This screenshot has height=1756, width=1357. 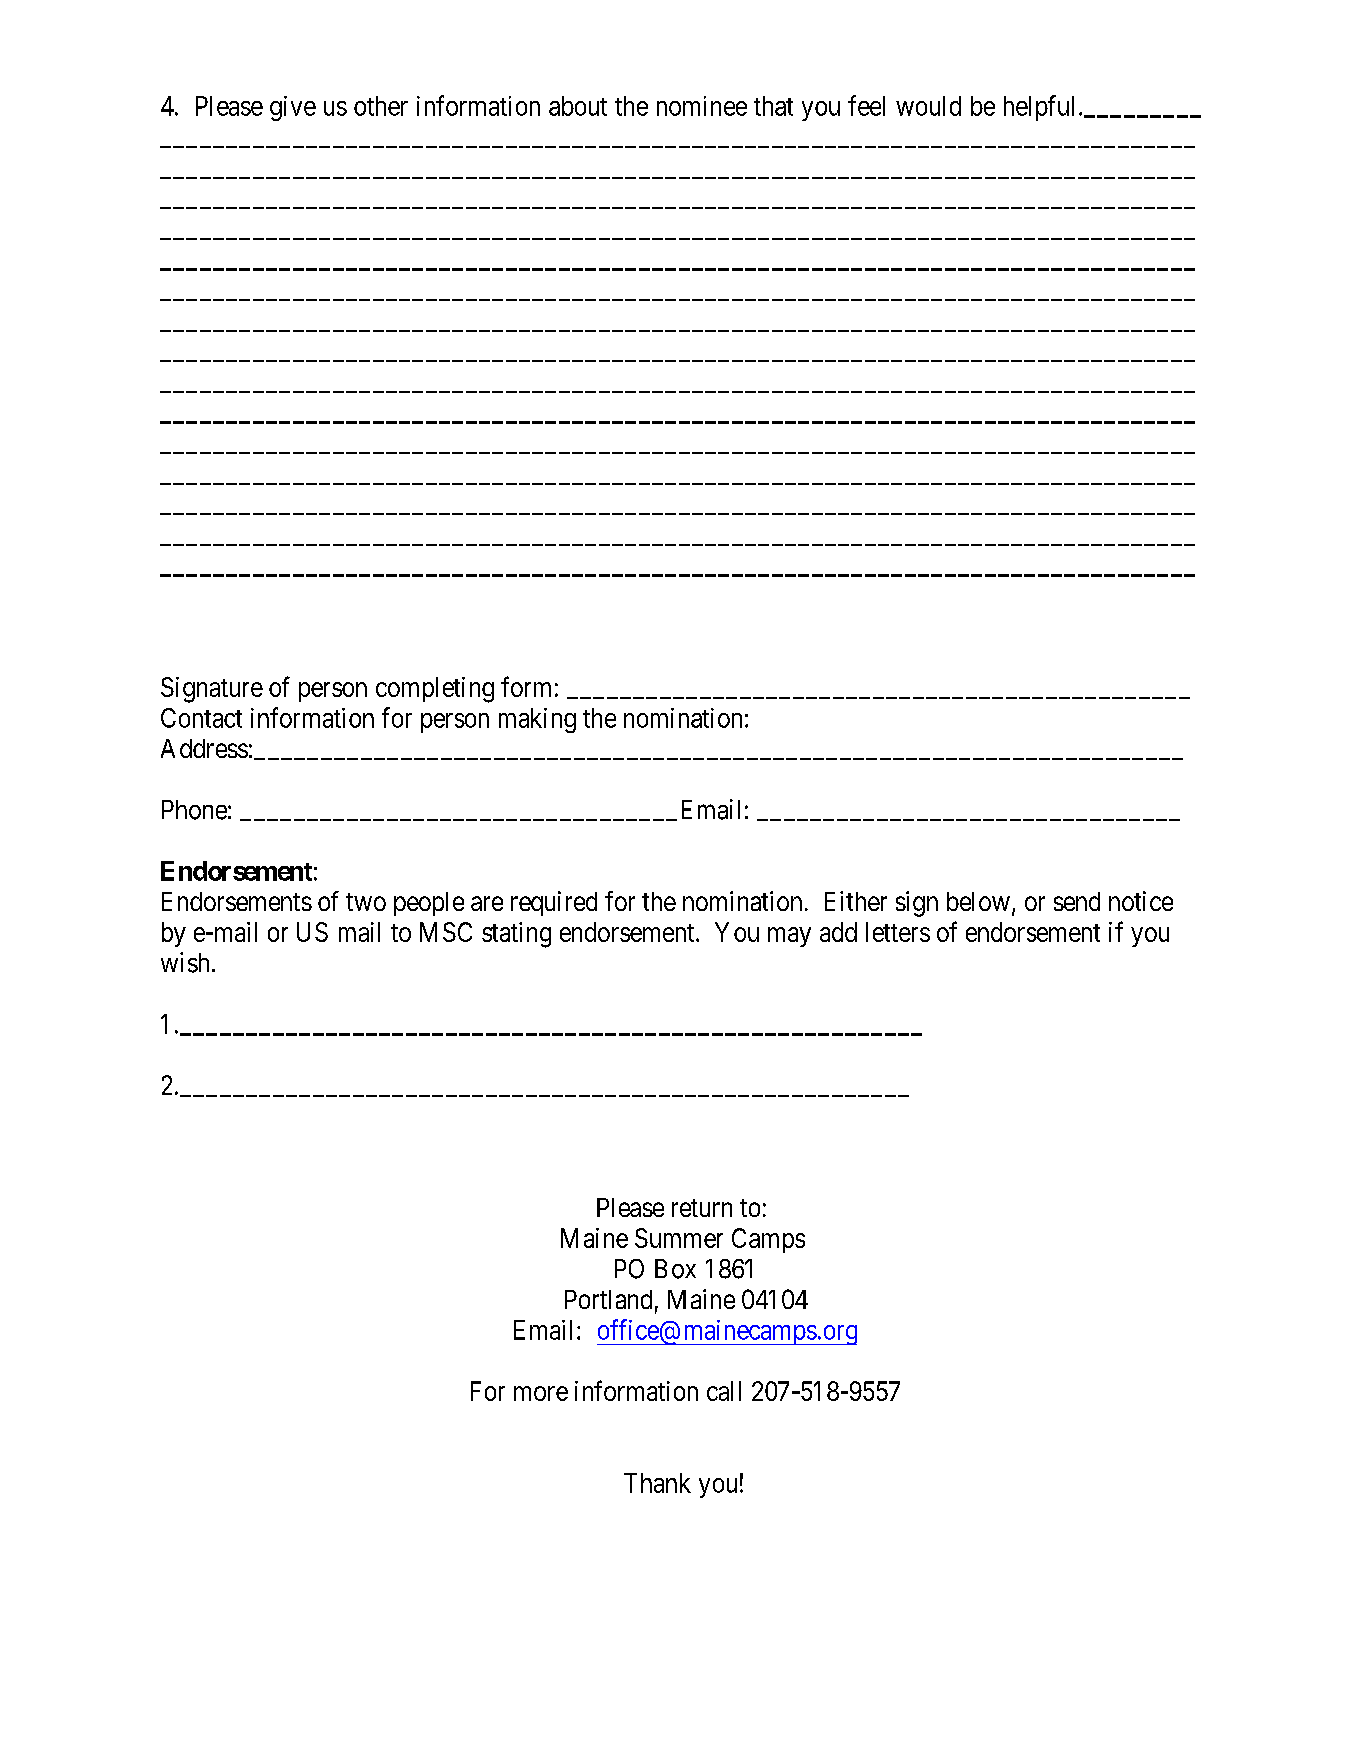 I want to click on send, so click(x=1077, y=901).
